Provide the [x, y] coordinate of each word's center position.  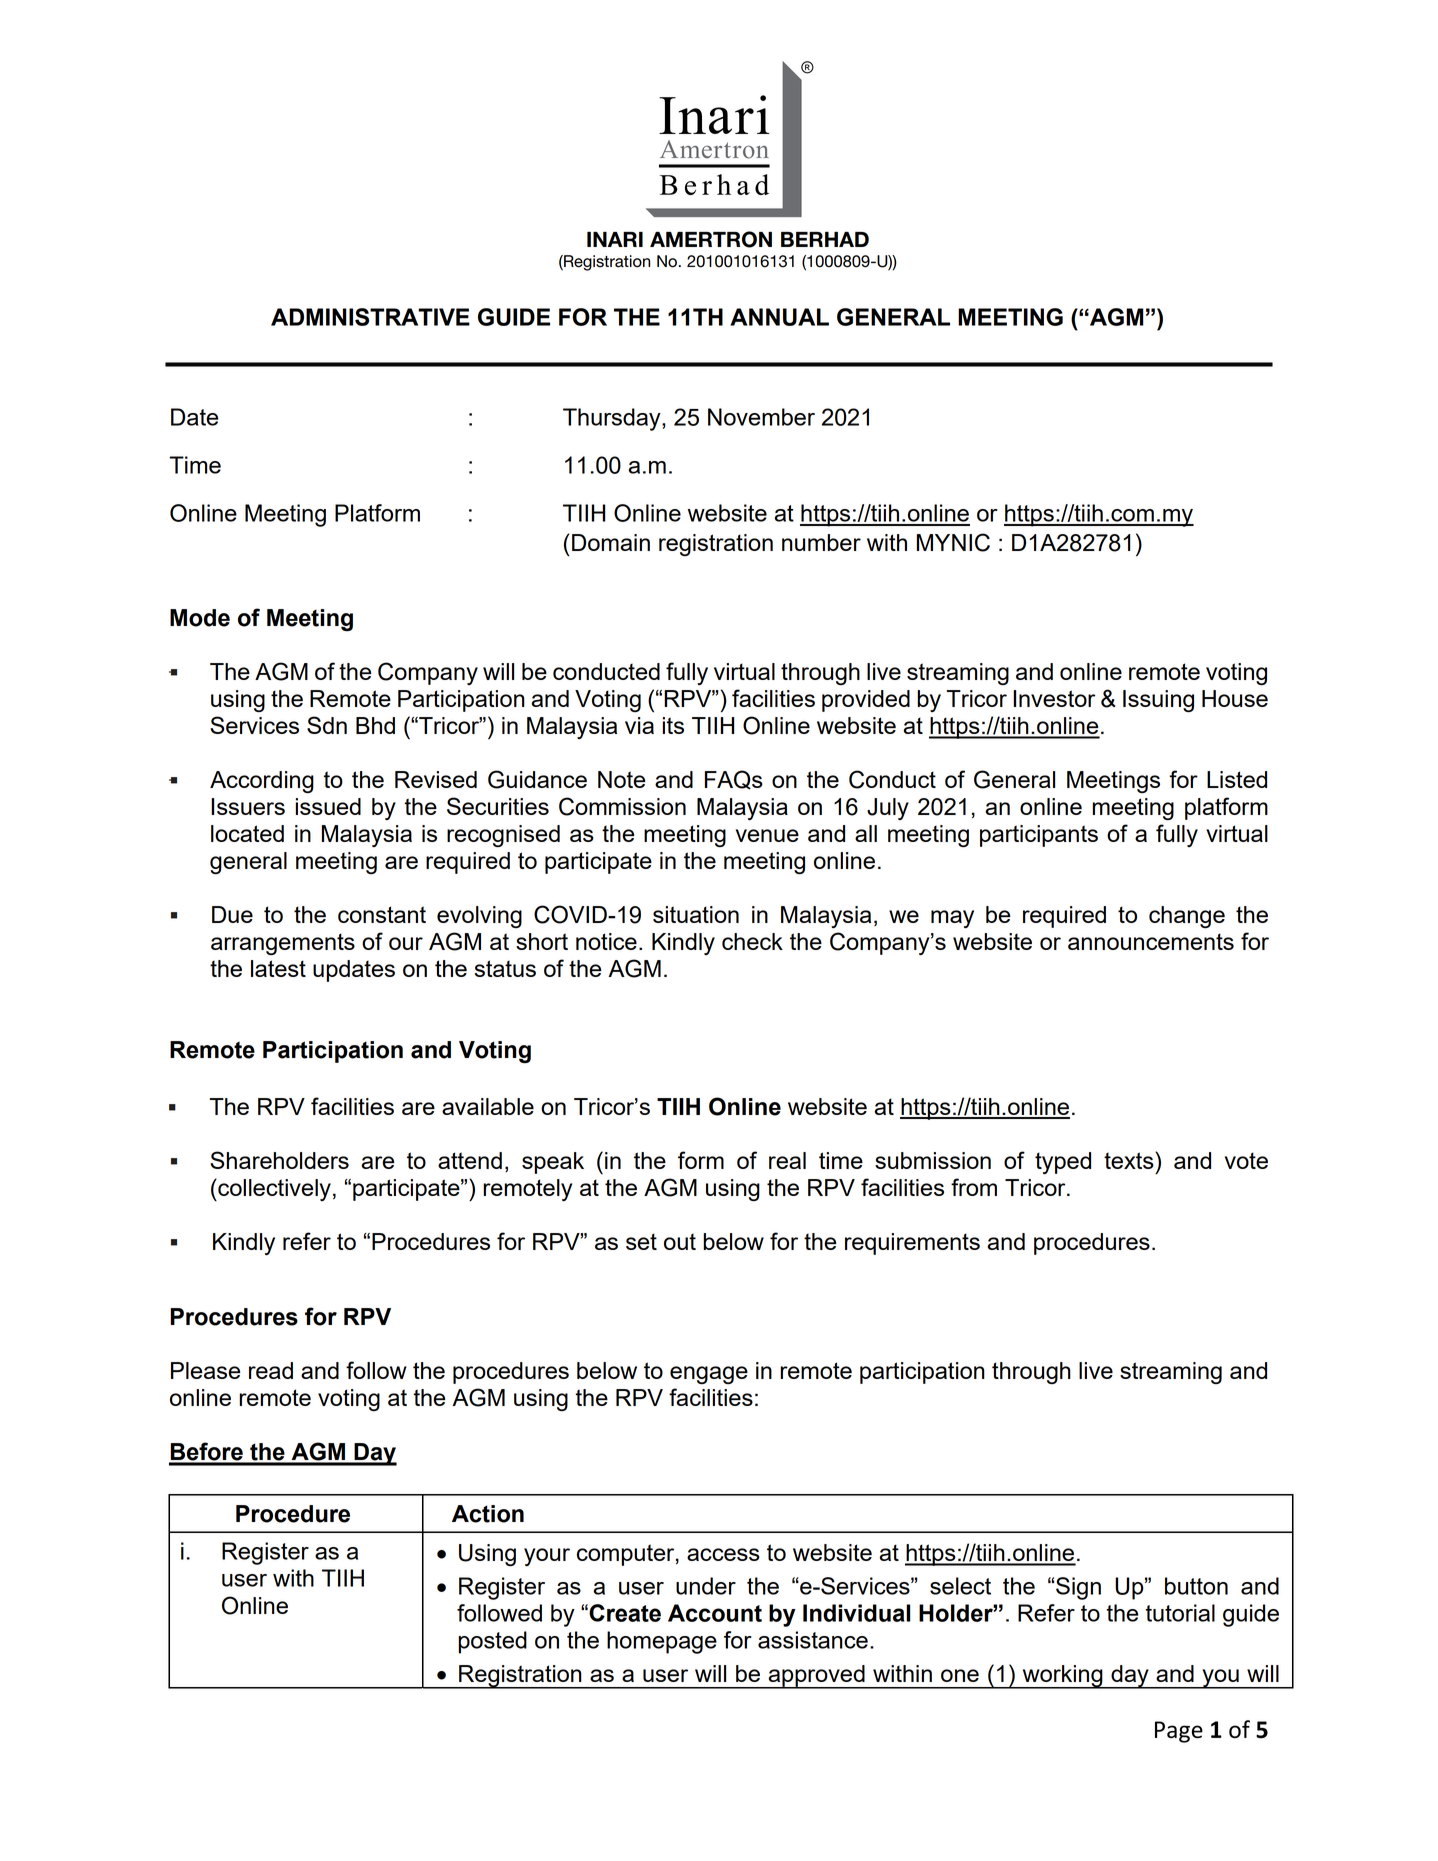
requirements [912, 1244]
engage [709, 1375]
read [271, 1370]
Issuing [1158, 701]
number [821, 542]
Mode [200, 618]
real [787, 1160]
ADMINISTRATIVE [370, 317]
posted [493, 1642]
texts [1130, 1160]
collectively [273, 1189]
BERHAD [825, 239]
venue [767, 835]
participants [1039, 836]
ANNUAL [779, 317]
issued [328, 806]
